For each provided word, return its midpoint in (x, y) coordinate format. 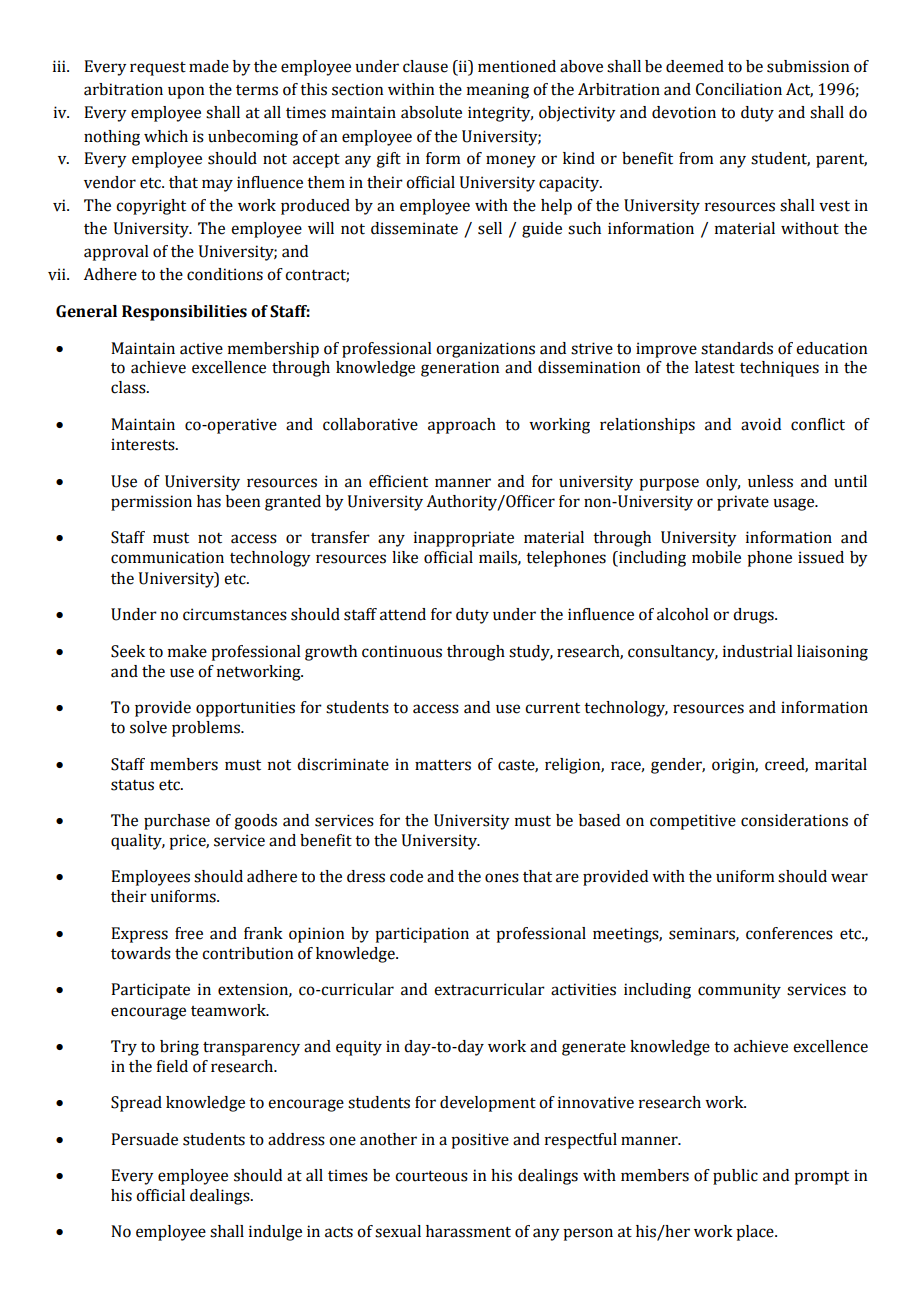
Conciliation (739, 89)
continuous (402, 651)
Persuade (144, 1139)
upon (186, 92)
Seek (128, 651)
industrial (758, 651)
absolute (431, 112)
